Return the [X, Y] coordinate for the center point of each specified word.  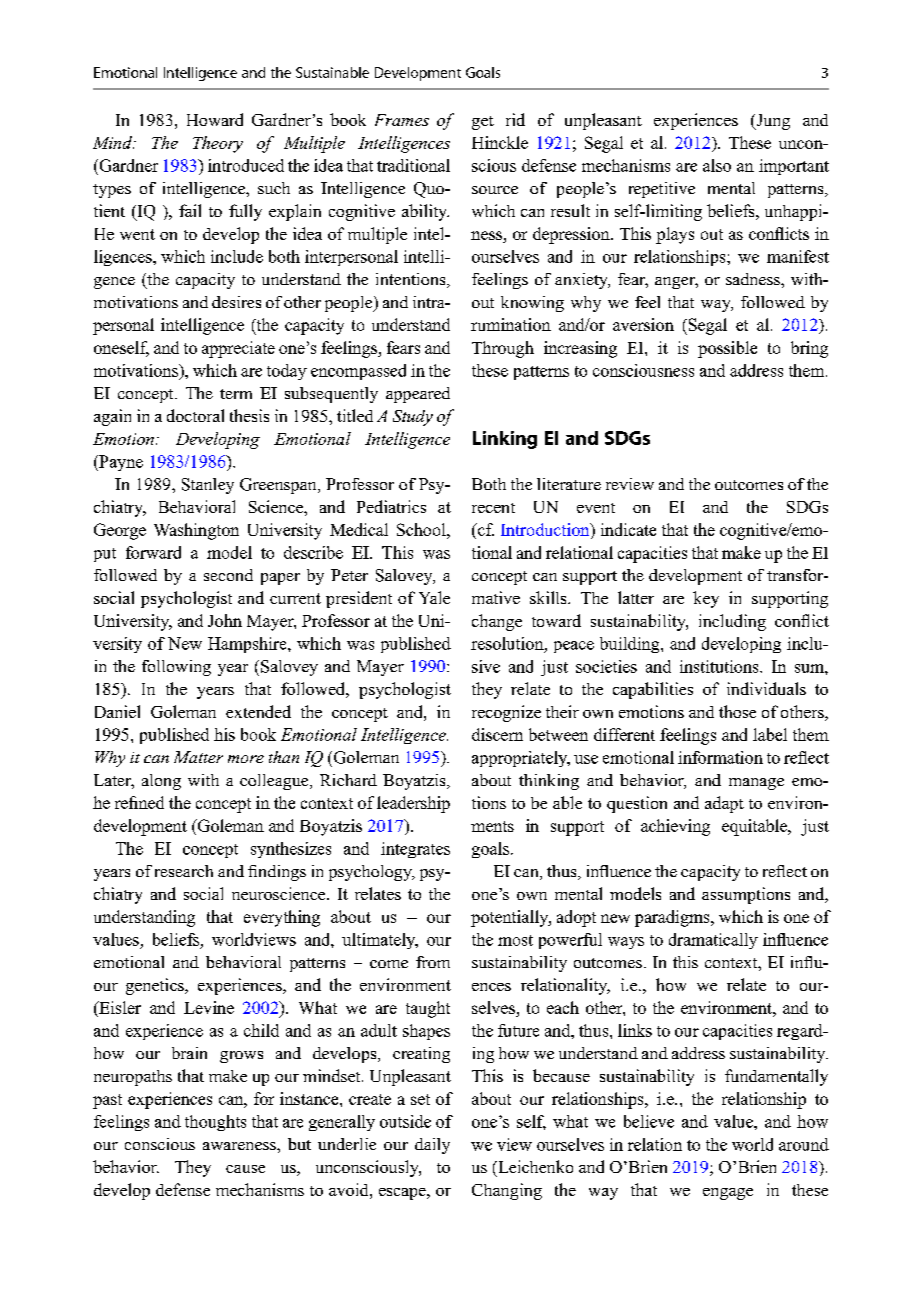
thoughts [215, 1123]
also [717, 165]
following [176, 668]
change [497, 622]
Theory [218, 144]
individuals [766, 688]
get [483, 123]
